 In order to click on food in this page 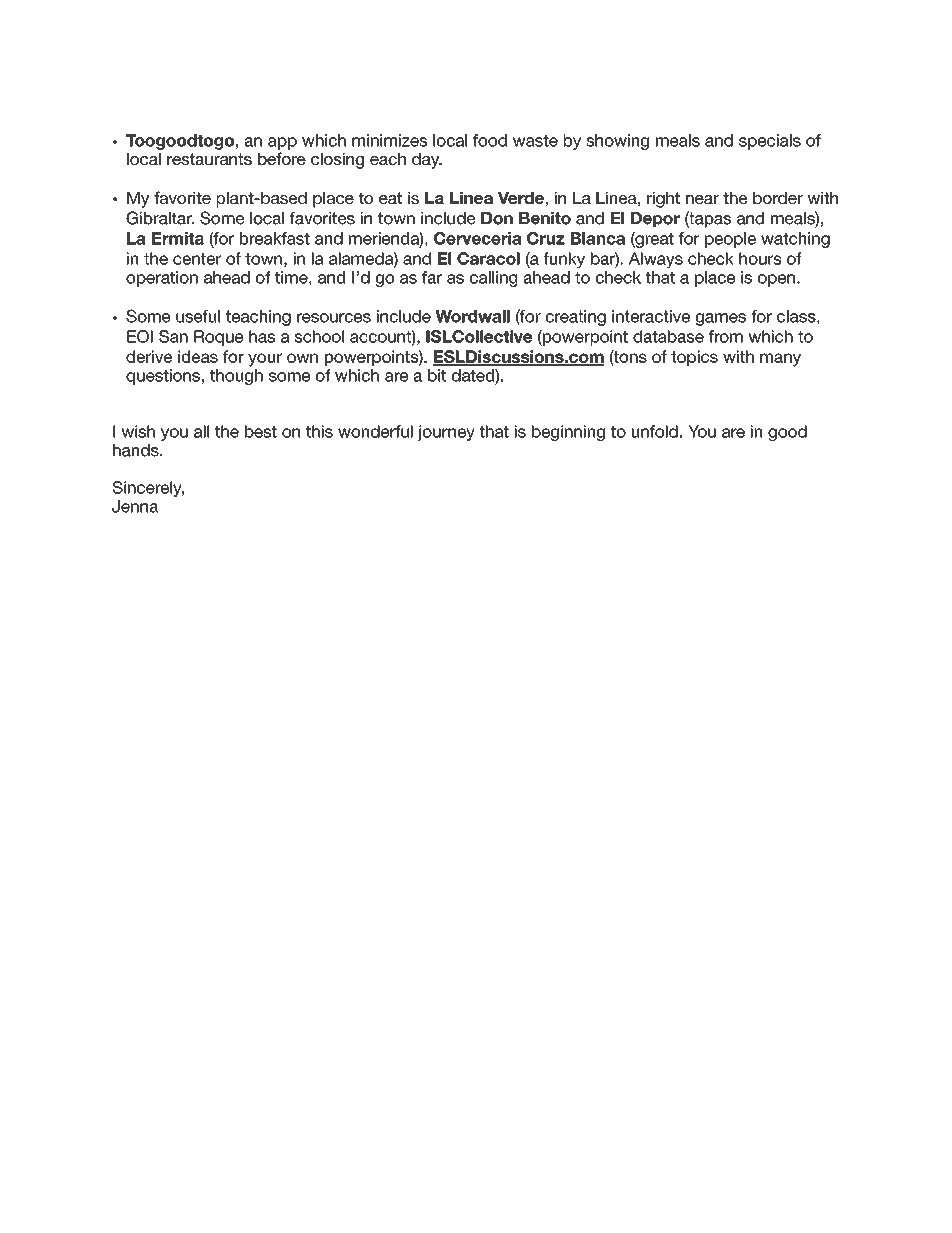, I will do `click(490, 140)`.
